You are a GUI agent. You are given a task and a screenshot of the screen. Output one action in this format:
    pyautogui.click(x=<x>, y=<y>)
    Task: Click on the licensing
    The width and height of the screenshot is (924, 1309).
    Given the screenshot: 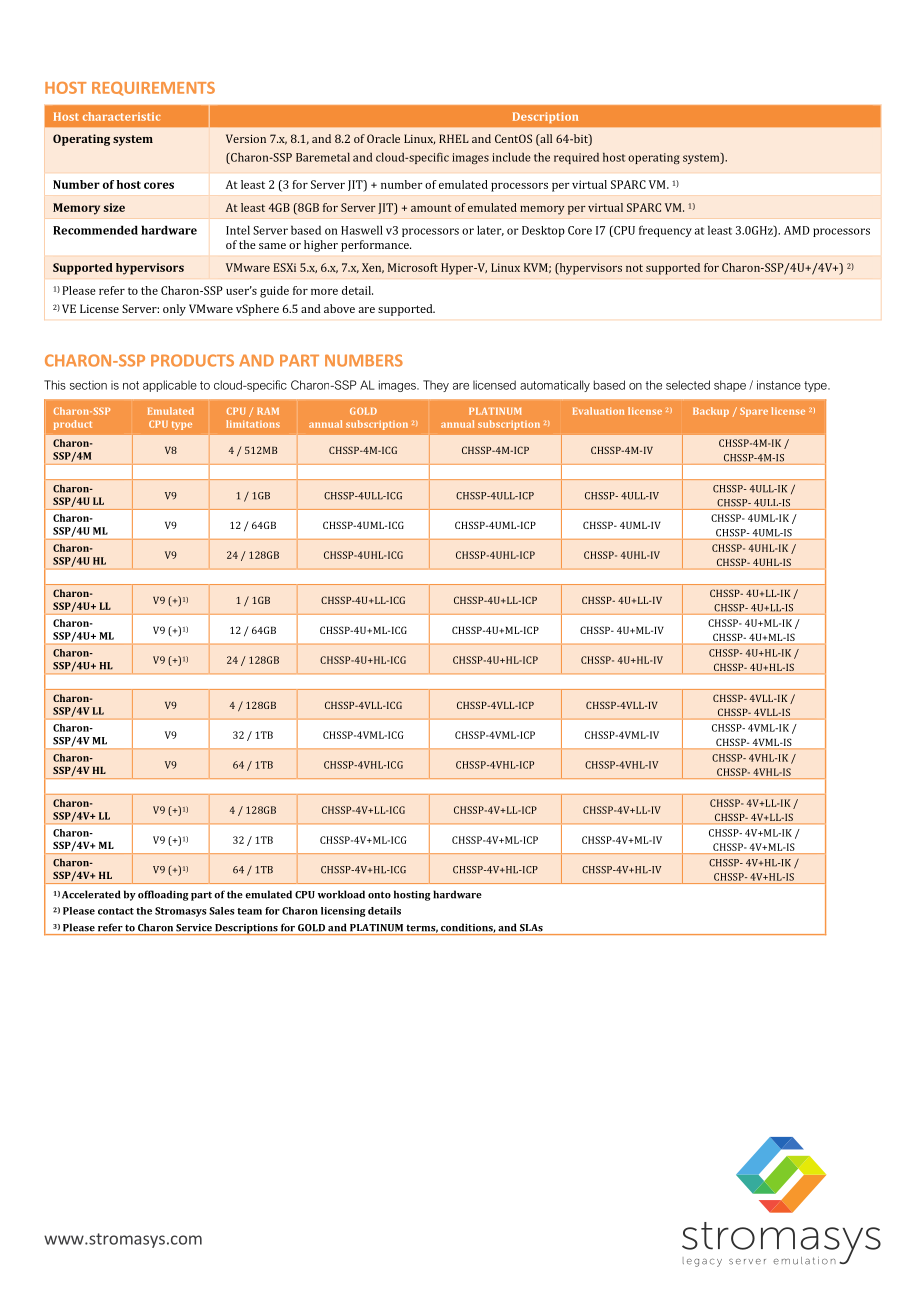 What is the action you would take?
    pyautogui.click(x=343, y=912)
